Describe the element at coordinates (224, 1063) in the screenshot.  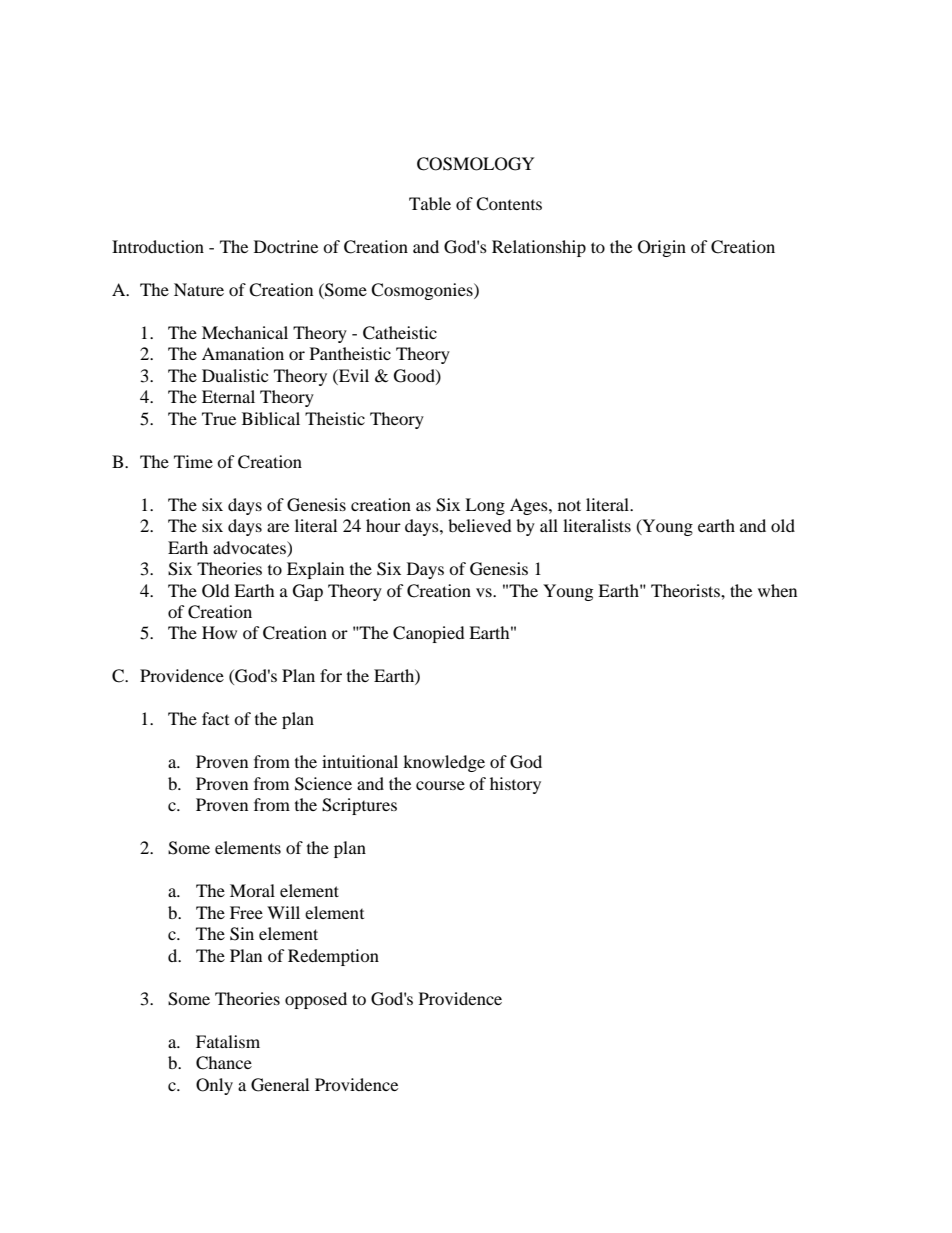
I see `Chance` at that location.
